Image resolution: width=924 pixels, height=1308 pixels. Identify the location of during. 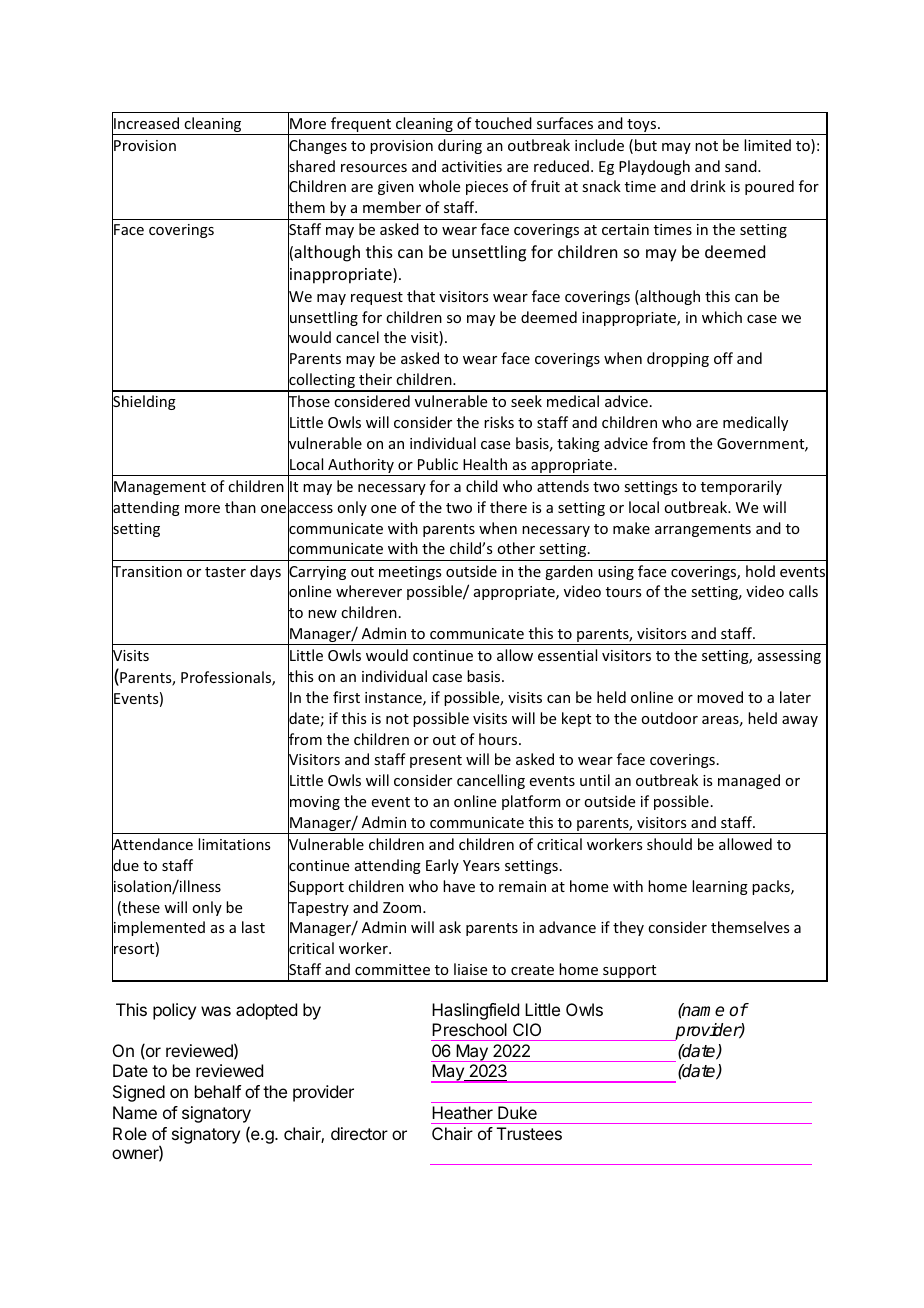
(460, 146).
